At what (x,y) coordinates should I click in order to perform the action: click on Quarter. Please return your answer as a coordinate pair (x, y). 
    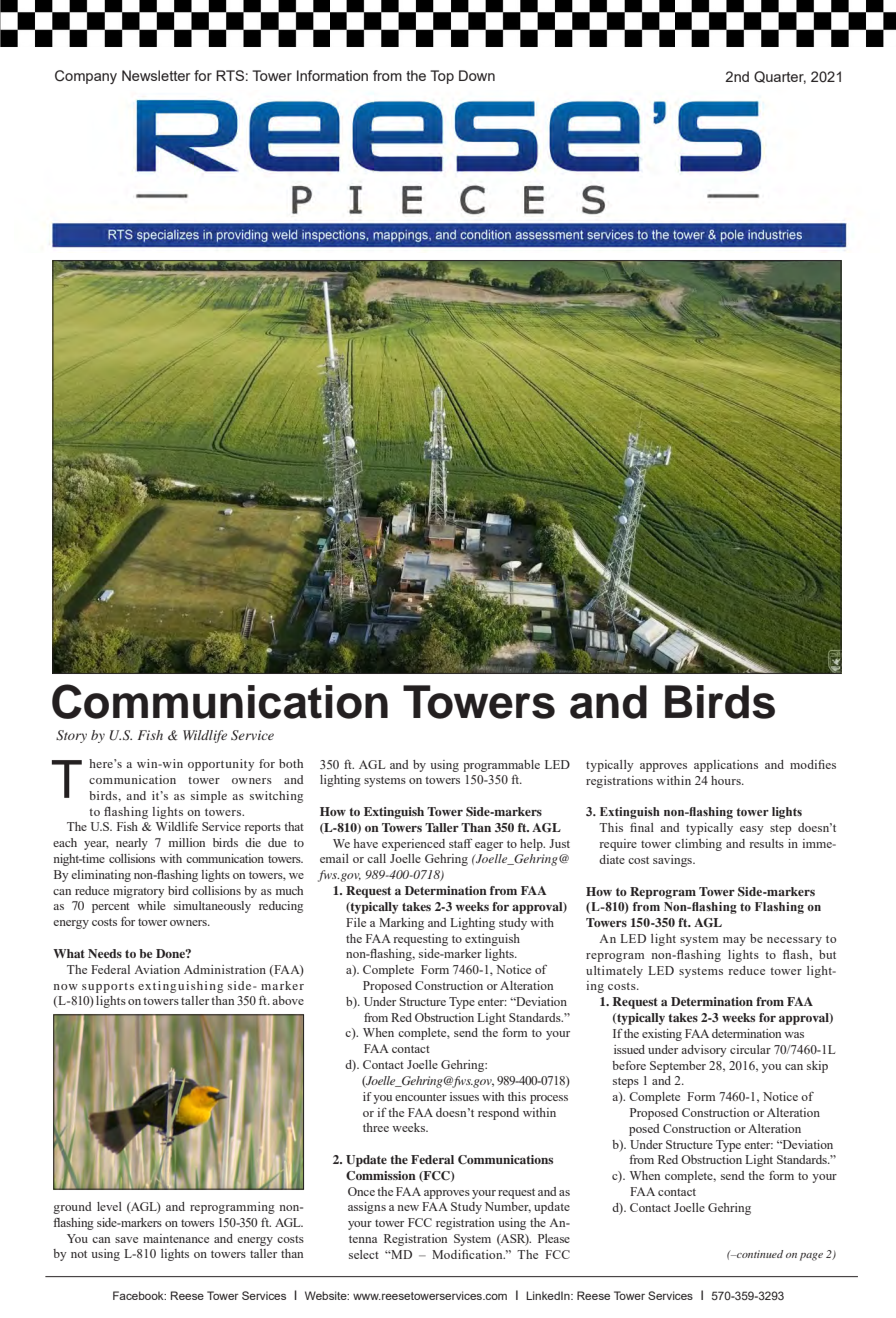
    Looking at the image, I should click on (780, 77).
